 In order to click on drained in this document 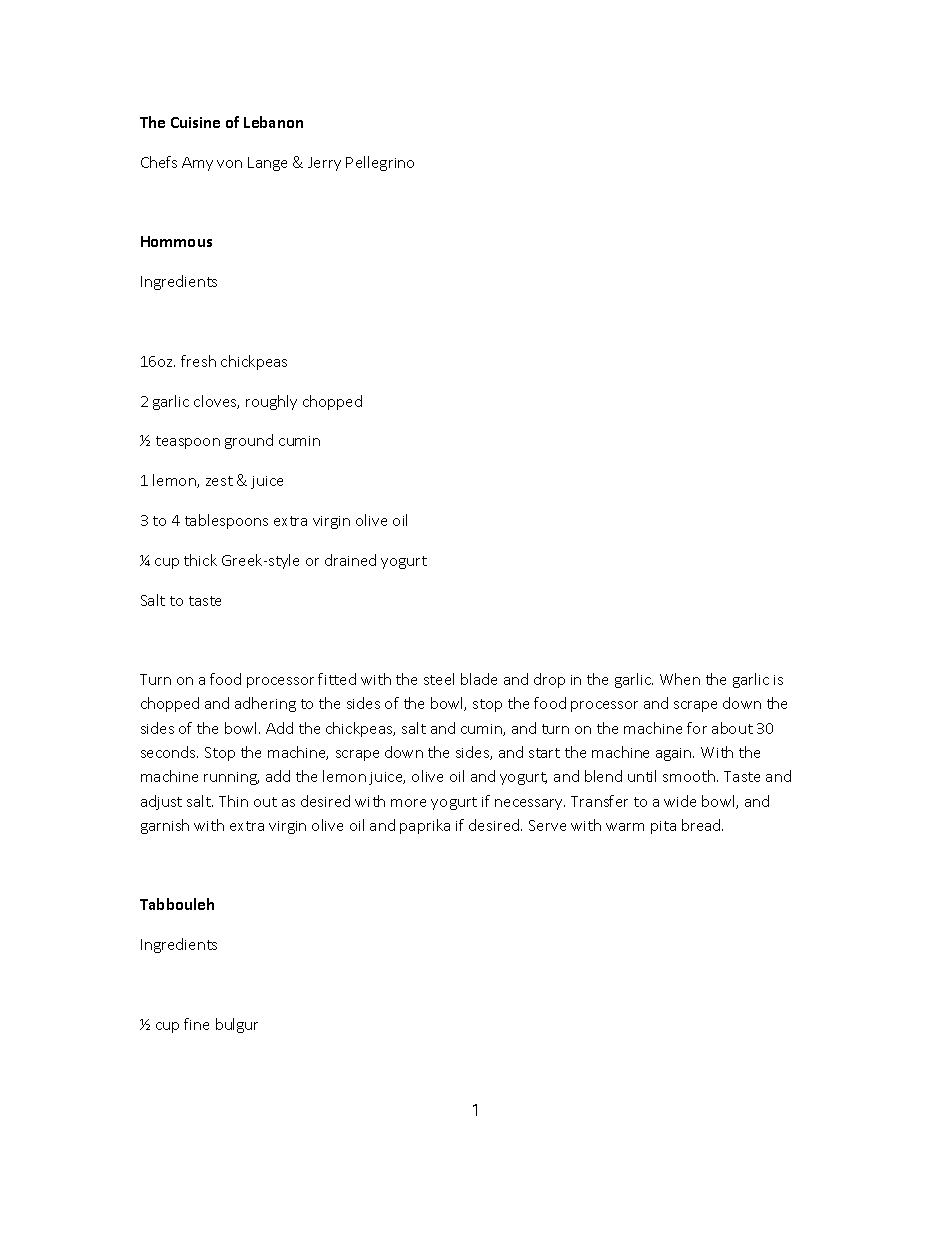, I will do `click(350, 560)`.
